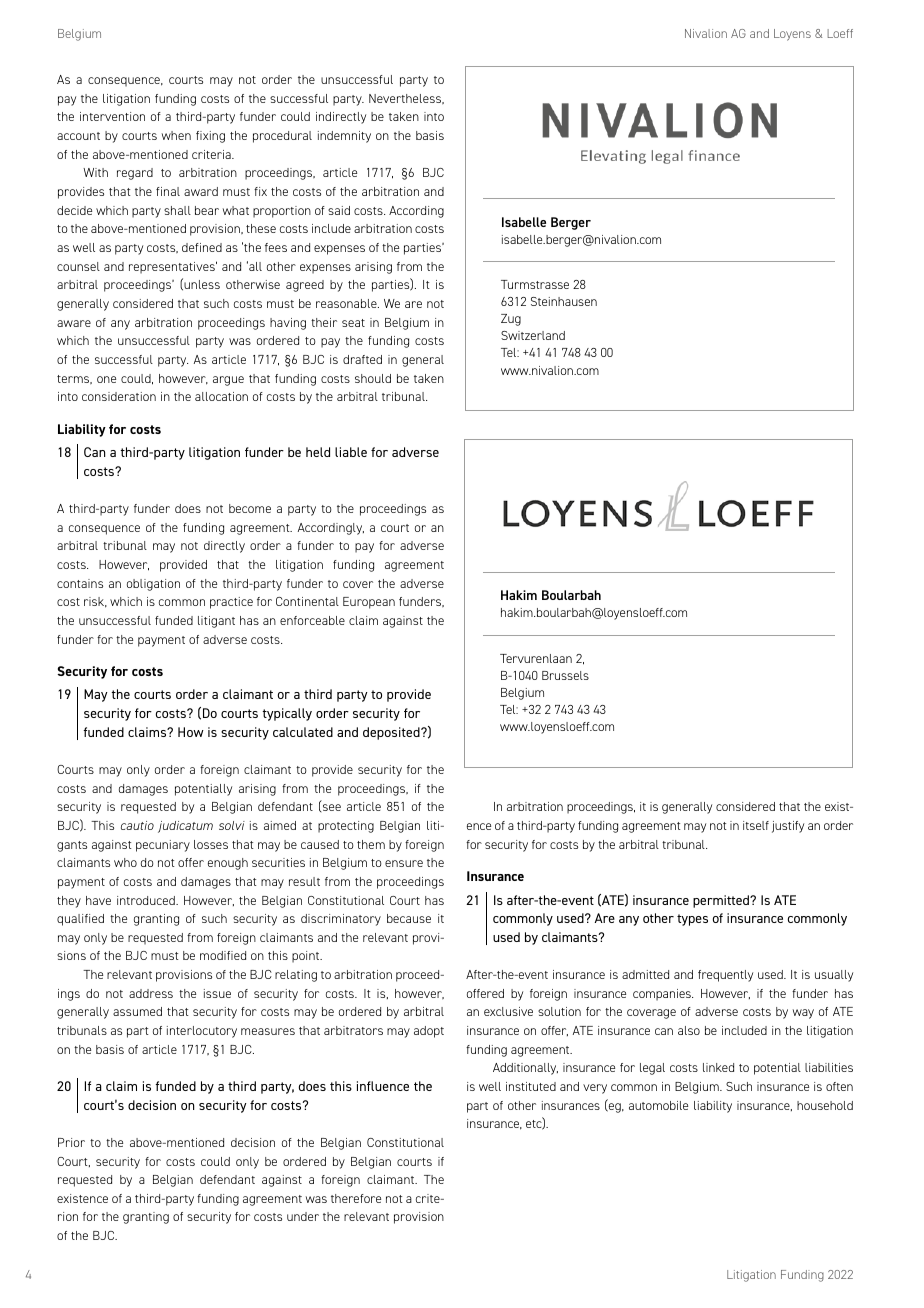 This page has height=1308, width=924. I want to click on when, so click(176, 135).
